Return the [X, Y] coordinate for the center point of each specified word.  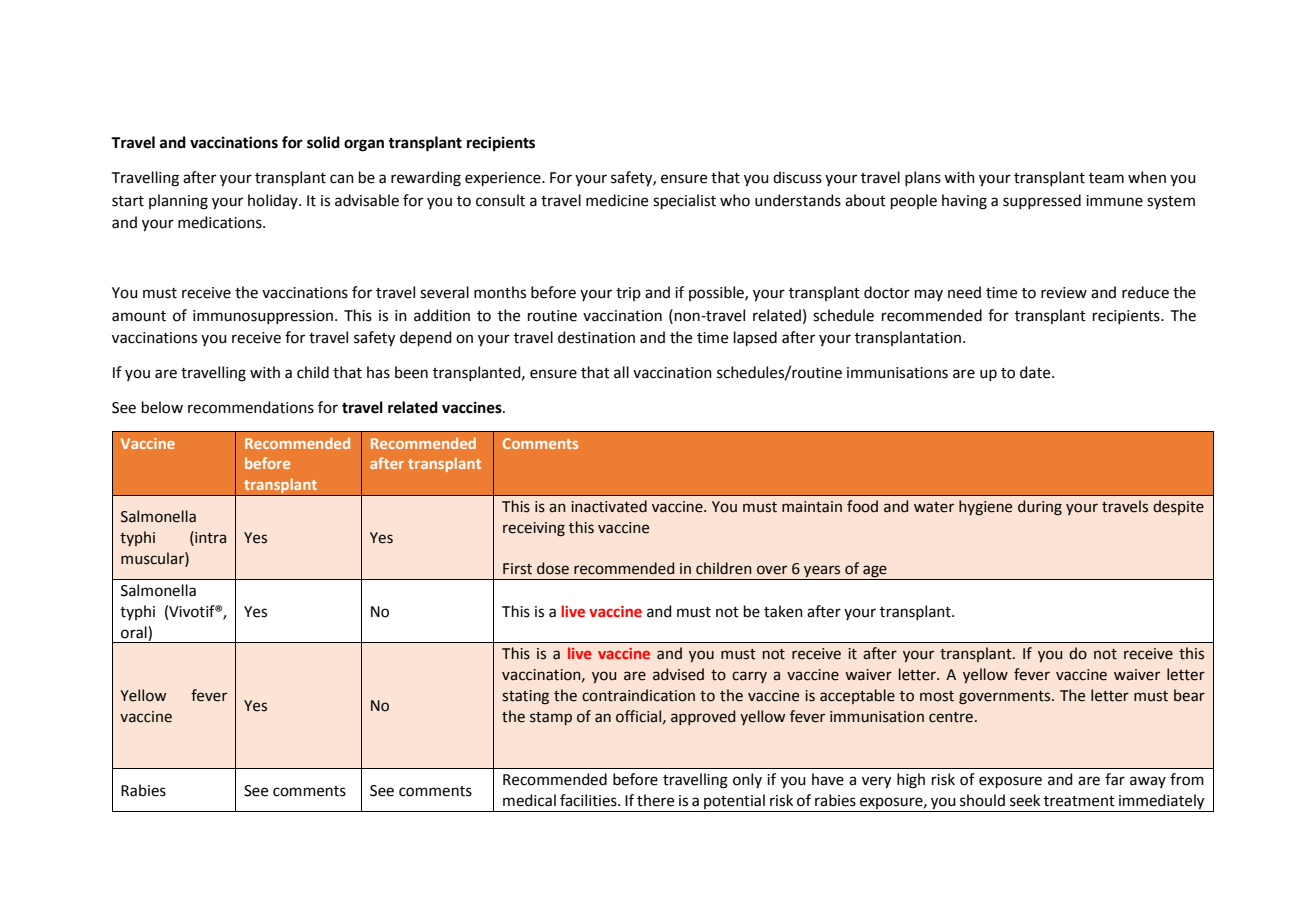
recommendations [251, 407]
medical [529, 800]
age [875, 572]
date [1036, 372]
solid [323, 142]
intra [209, 538]
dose [553, 568]
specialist [684, 201]
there [655, 800]
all [621, 372]
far [1115, 779]
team [1106, 178]
